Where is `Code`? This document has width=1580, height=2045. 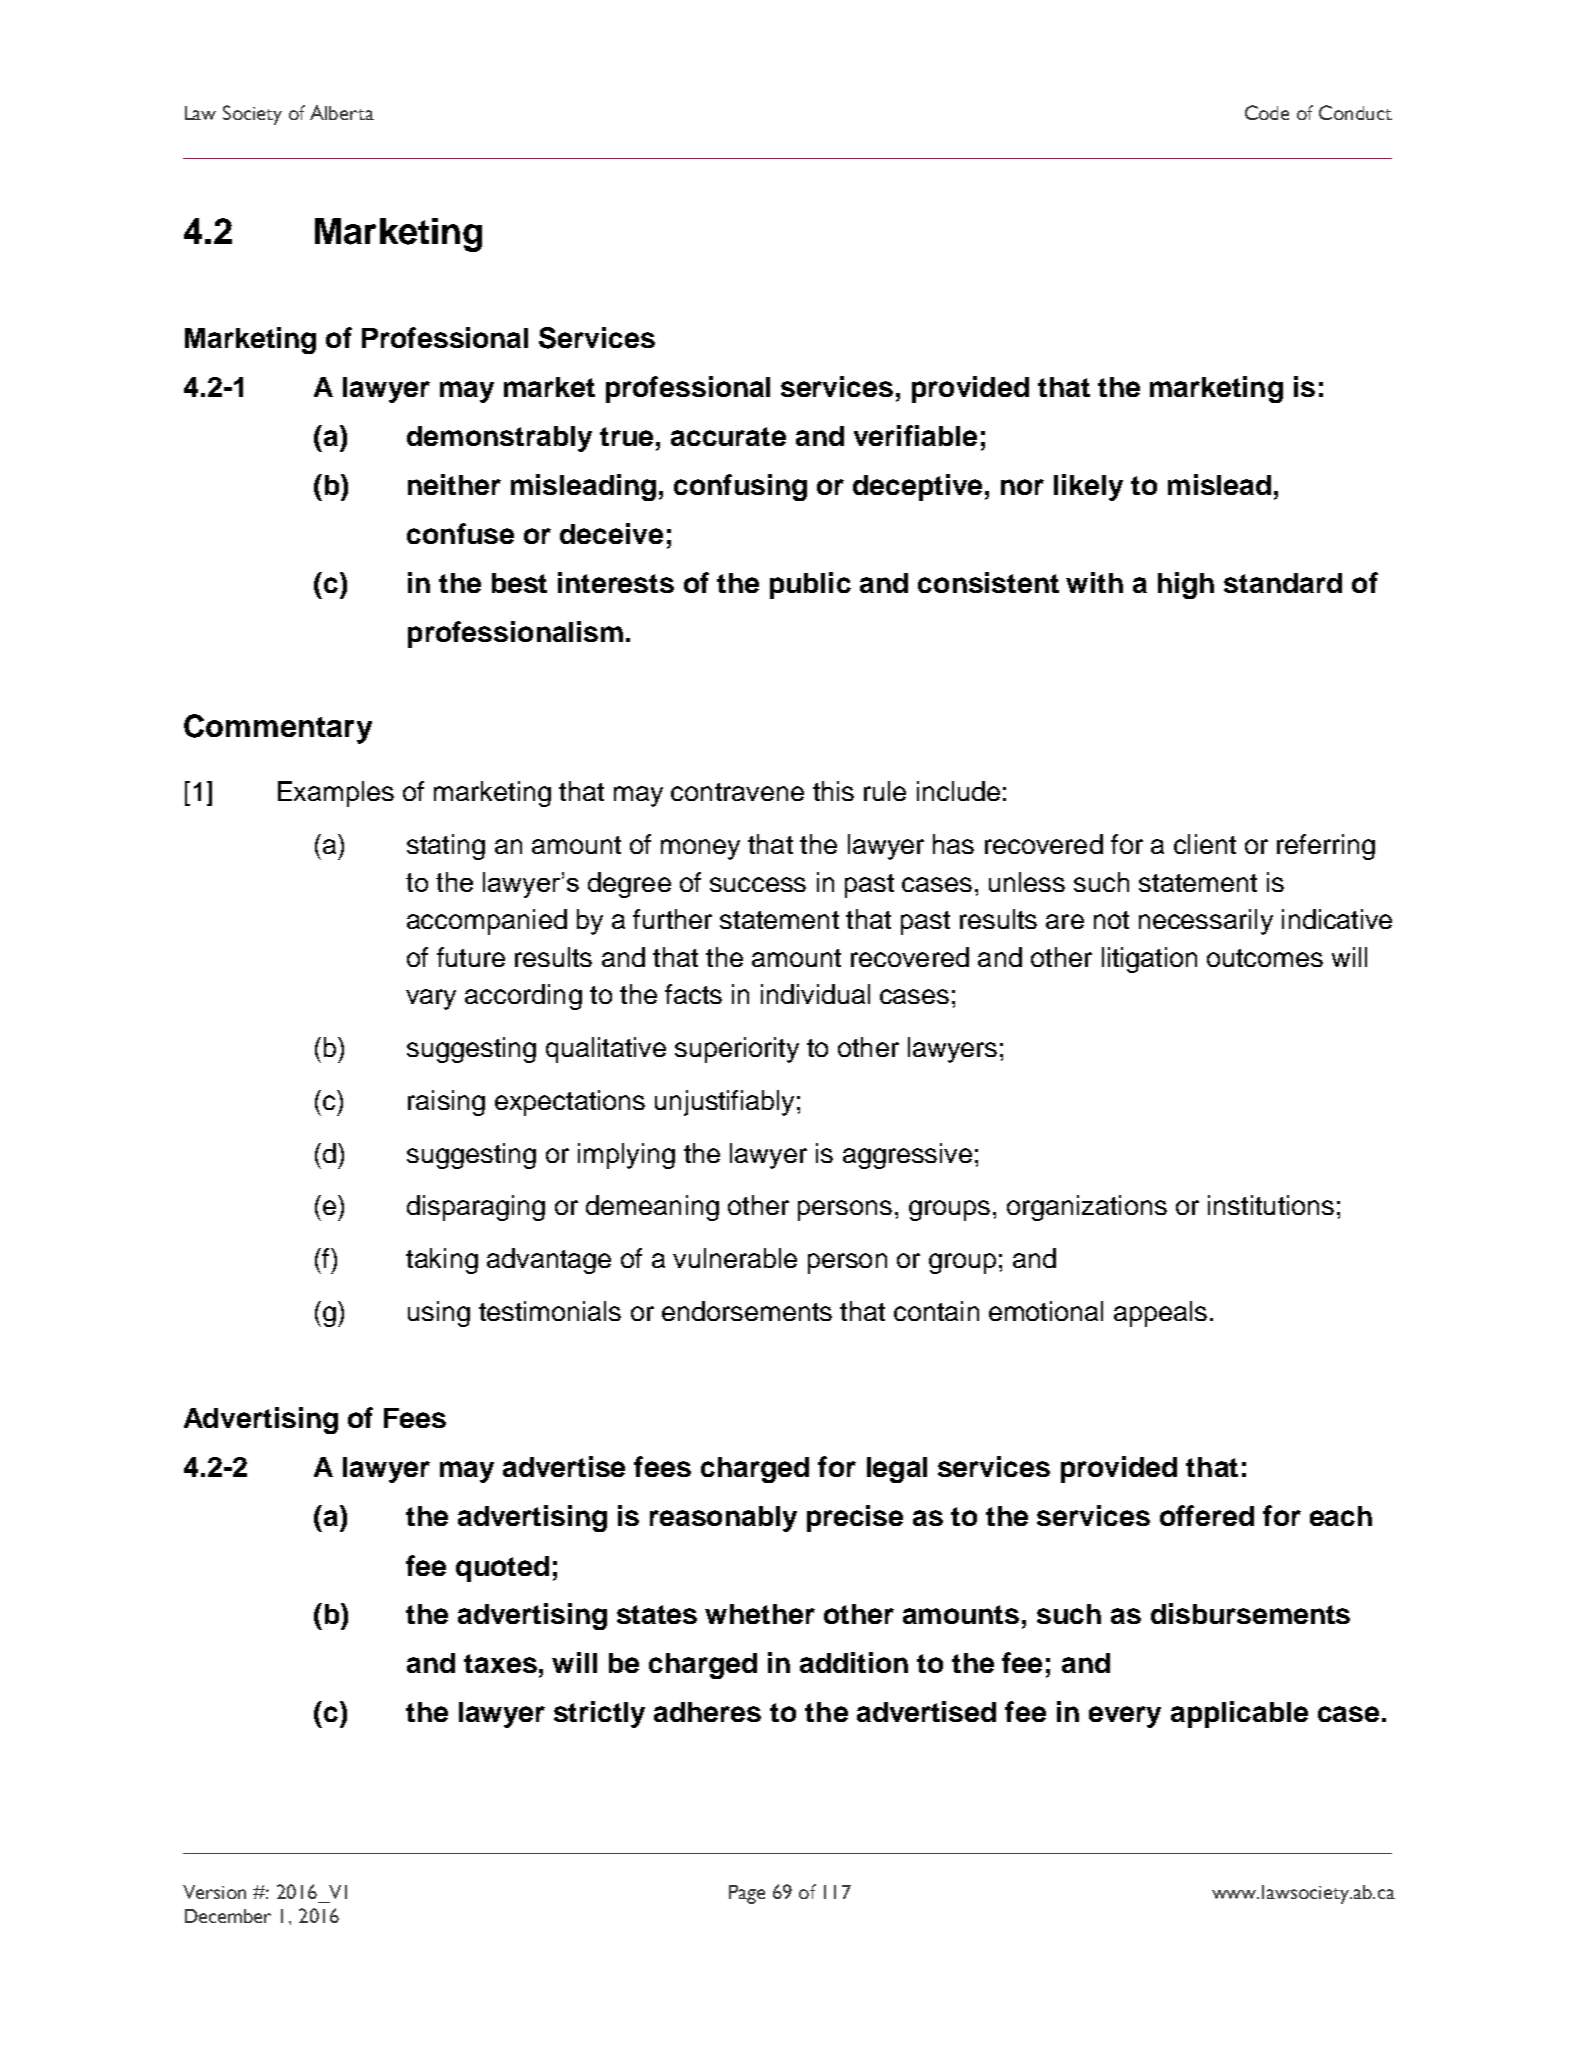
Code is located at coordinates (1267, 112).
